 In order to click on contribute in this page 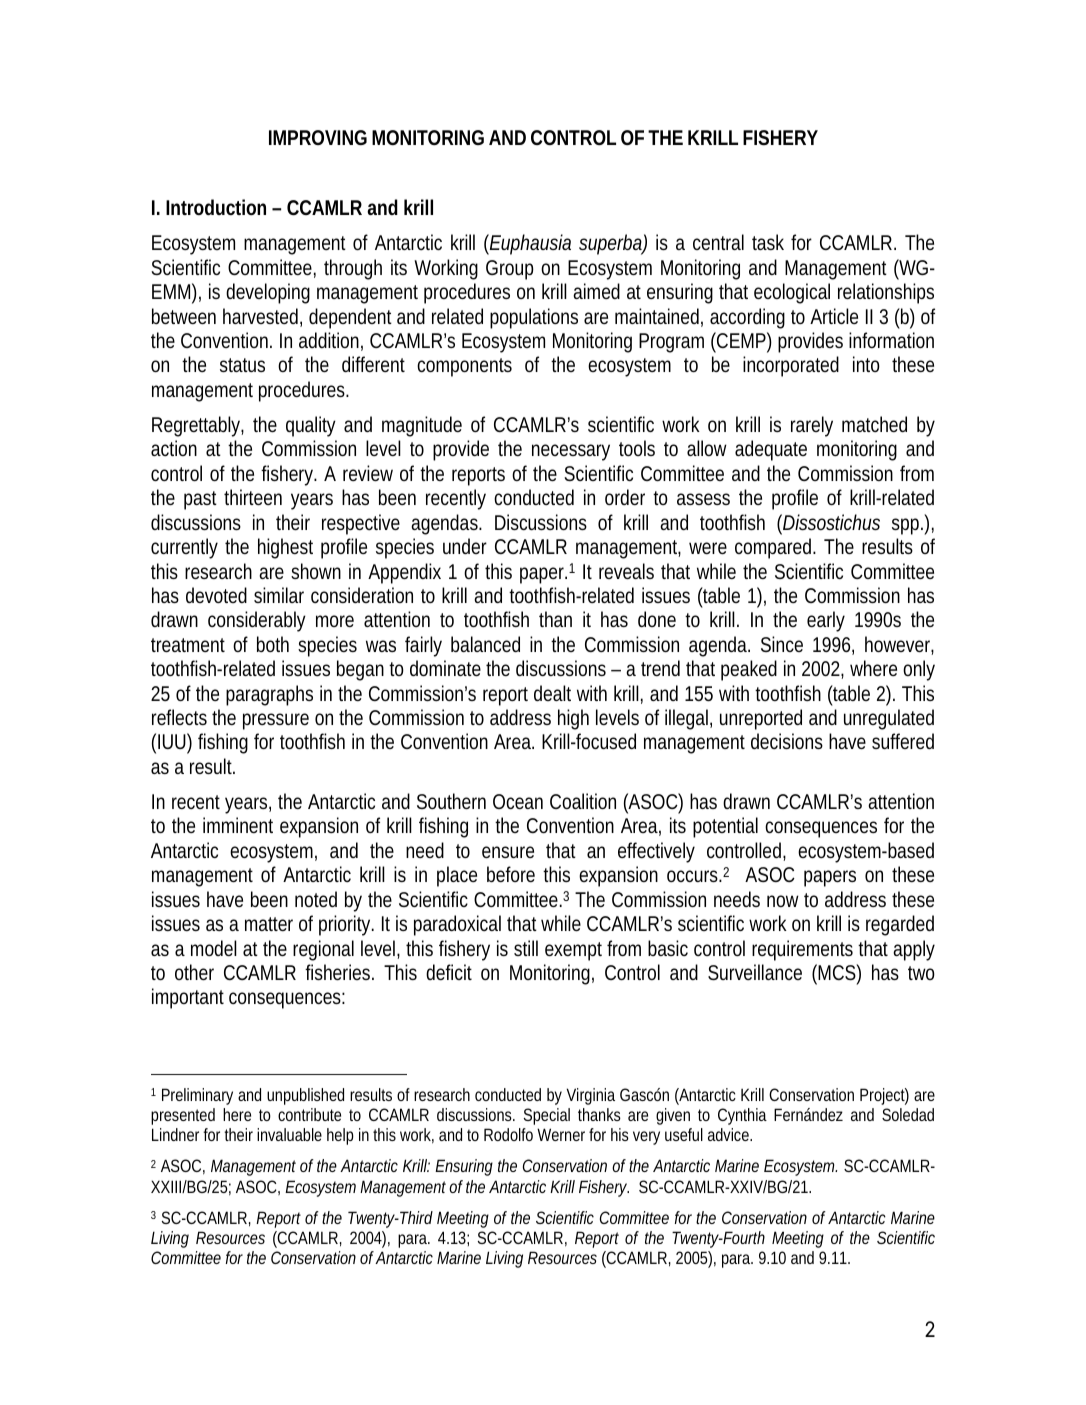, I will do `click(309, 1114)`.
